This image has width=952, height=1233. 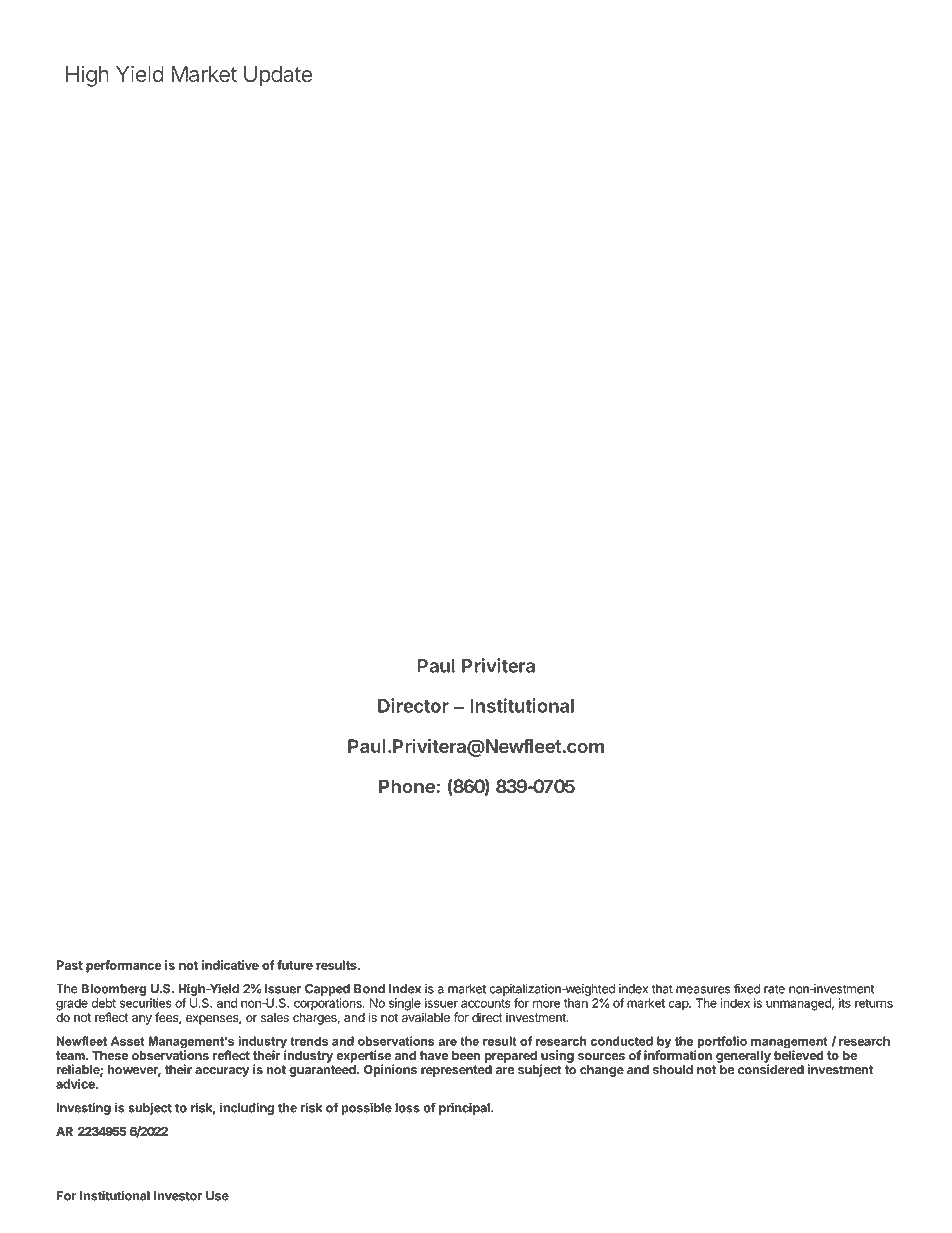 I want to click on Update, so click(x=278, y=76).
